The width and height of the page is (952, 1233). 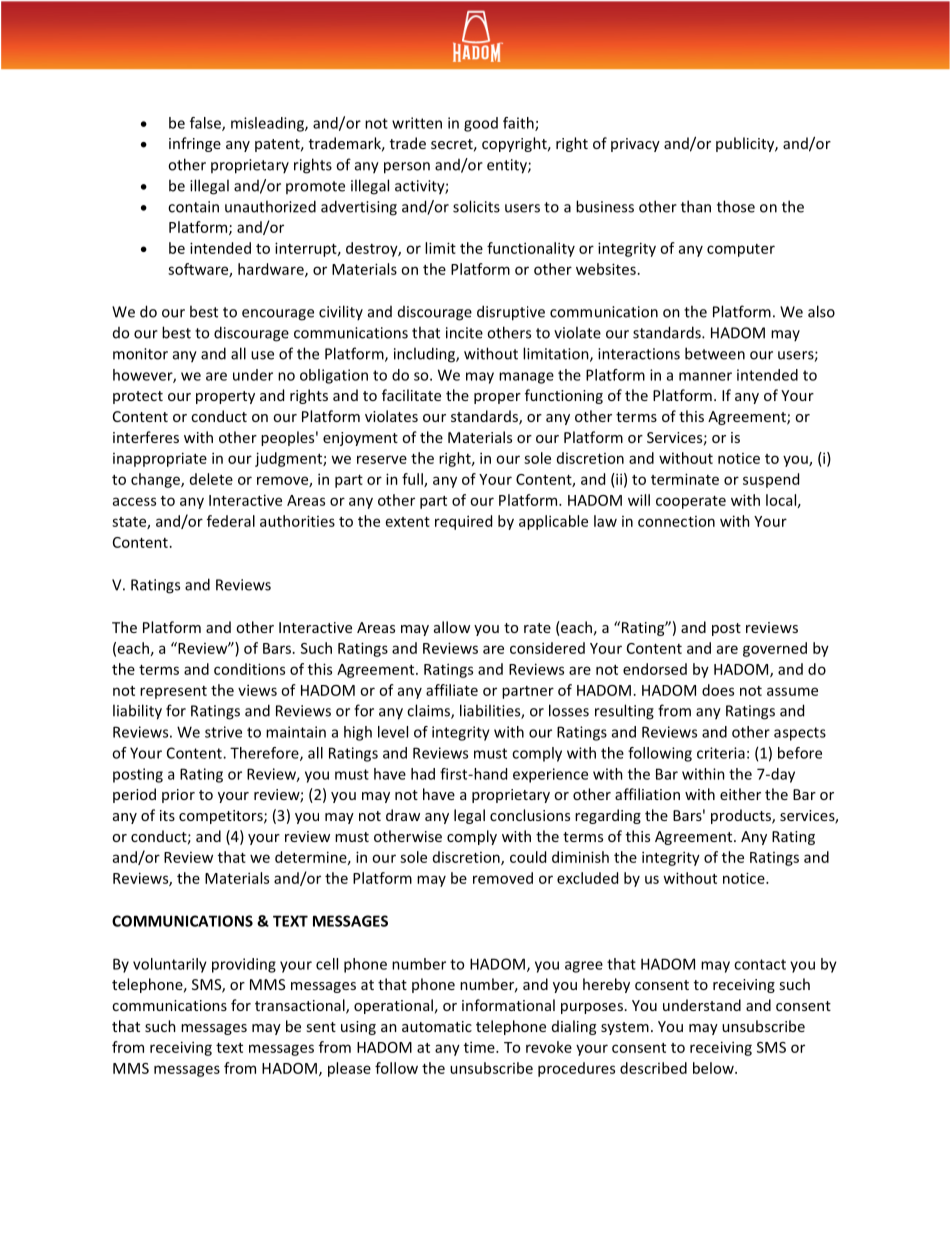 I want to click on governed, so click(x=775, y=649).
